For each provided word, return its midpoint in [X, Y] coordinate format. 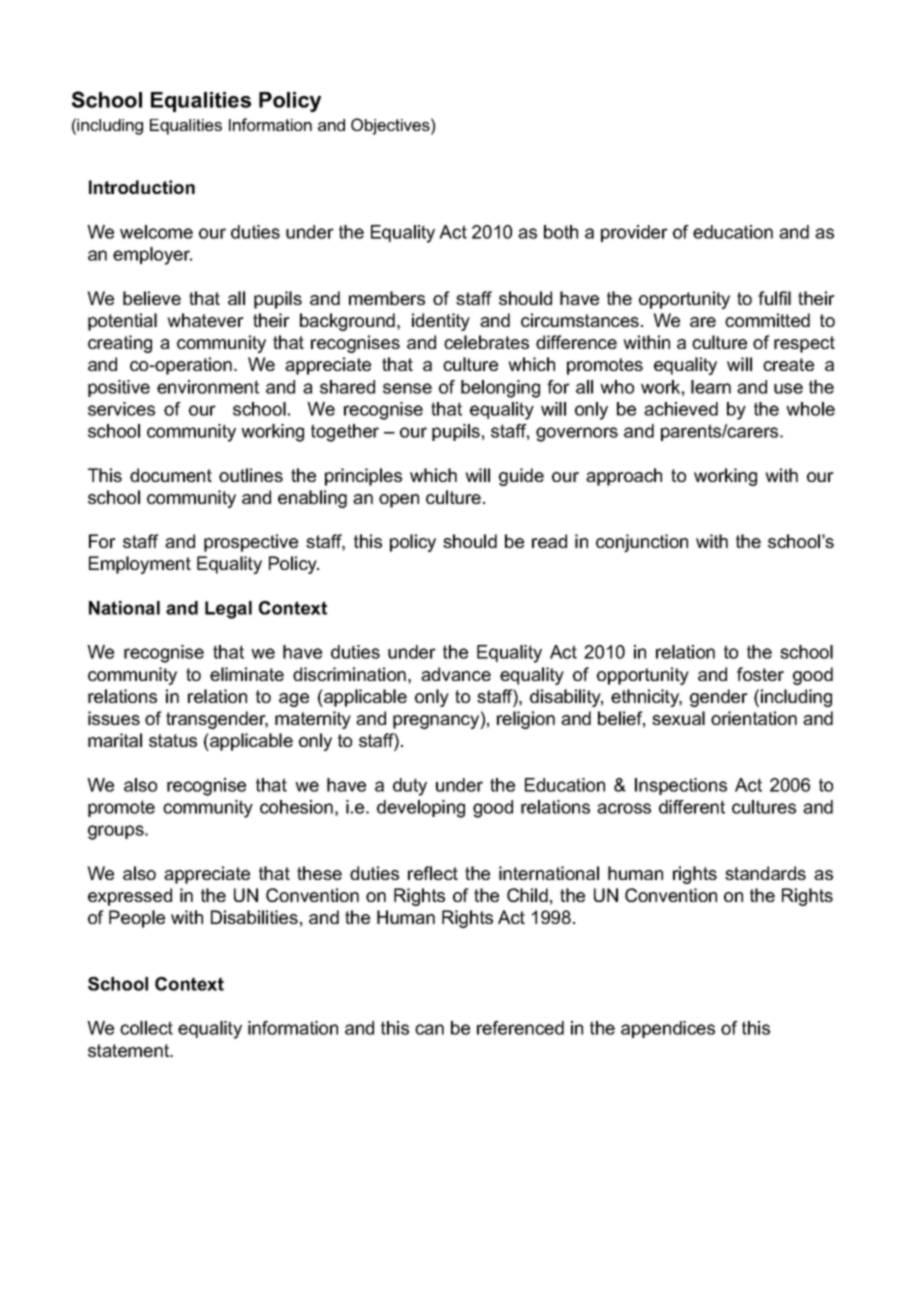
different [692, 807]
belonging [500, 389]
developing [421, 809]
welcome [156, 232]
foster [760, 674]
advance [456, 674]
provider [634, 233]
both [561, 232]
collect [146, 1028]
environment [208, 387]
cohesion [296, 807]
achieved [681, 409]
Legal [228, 610]
